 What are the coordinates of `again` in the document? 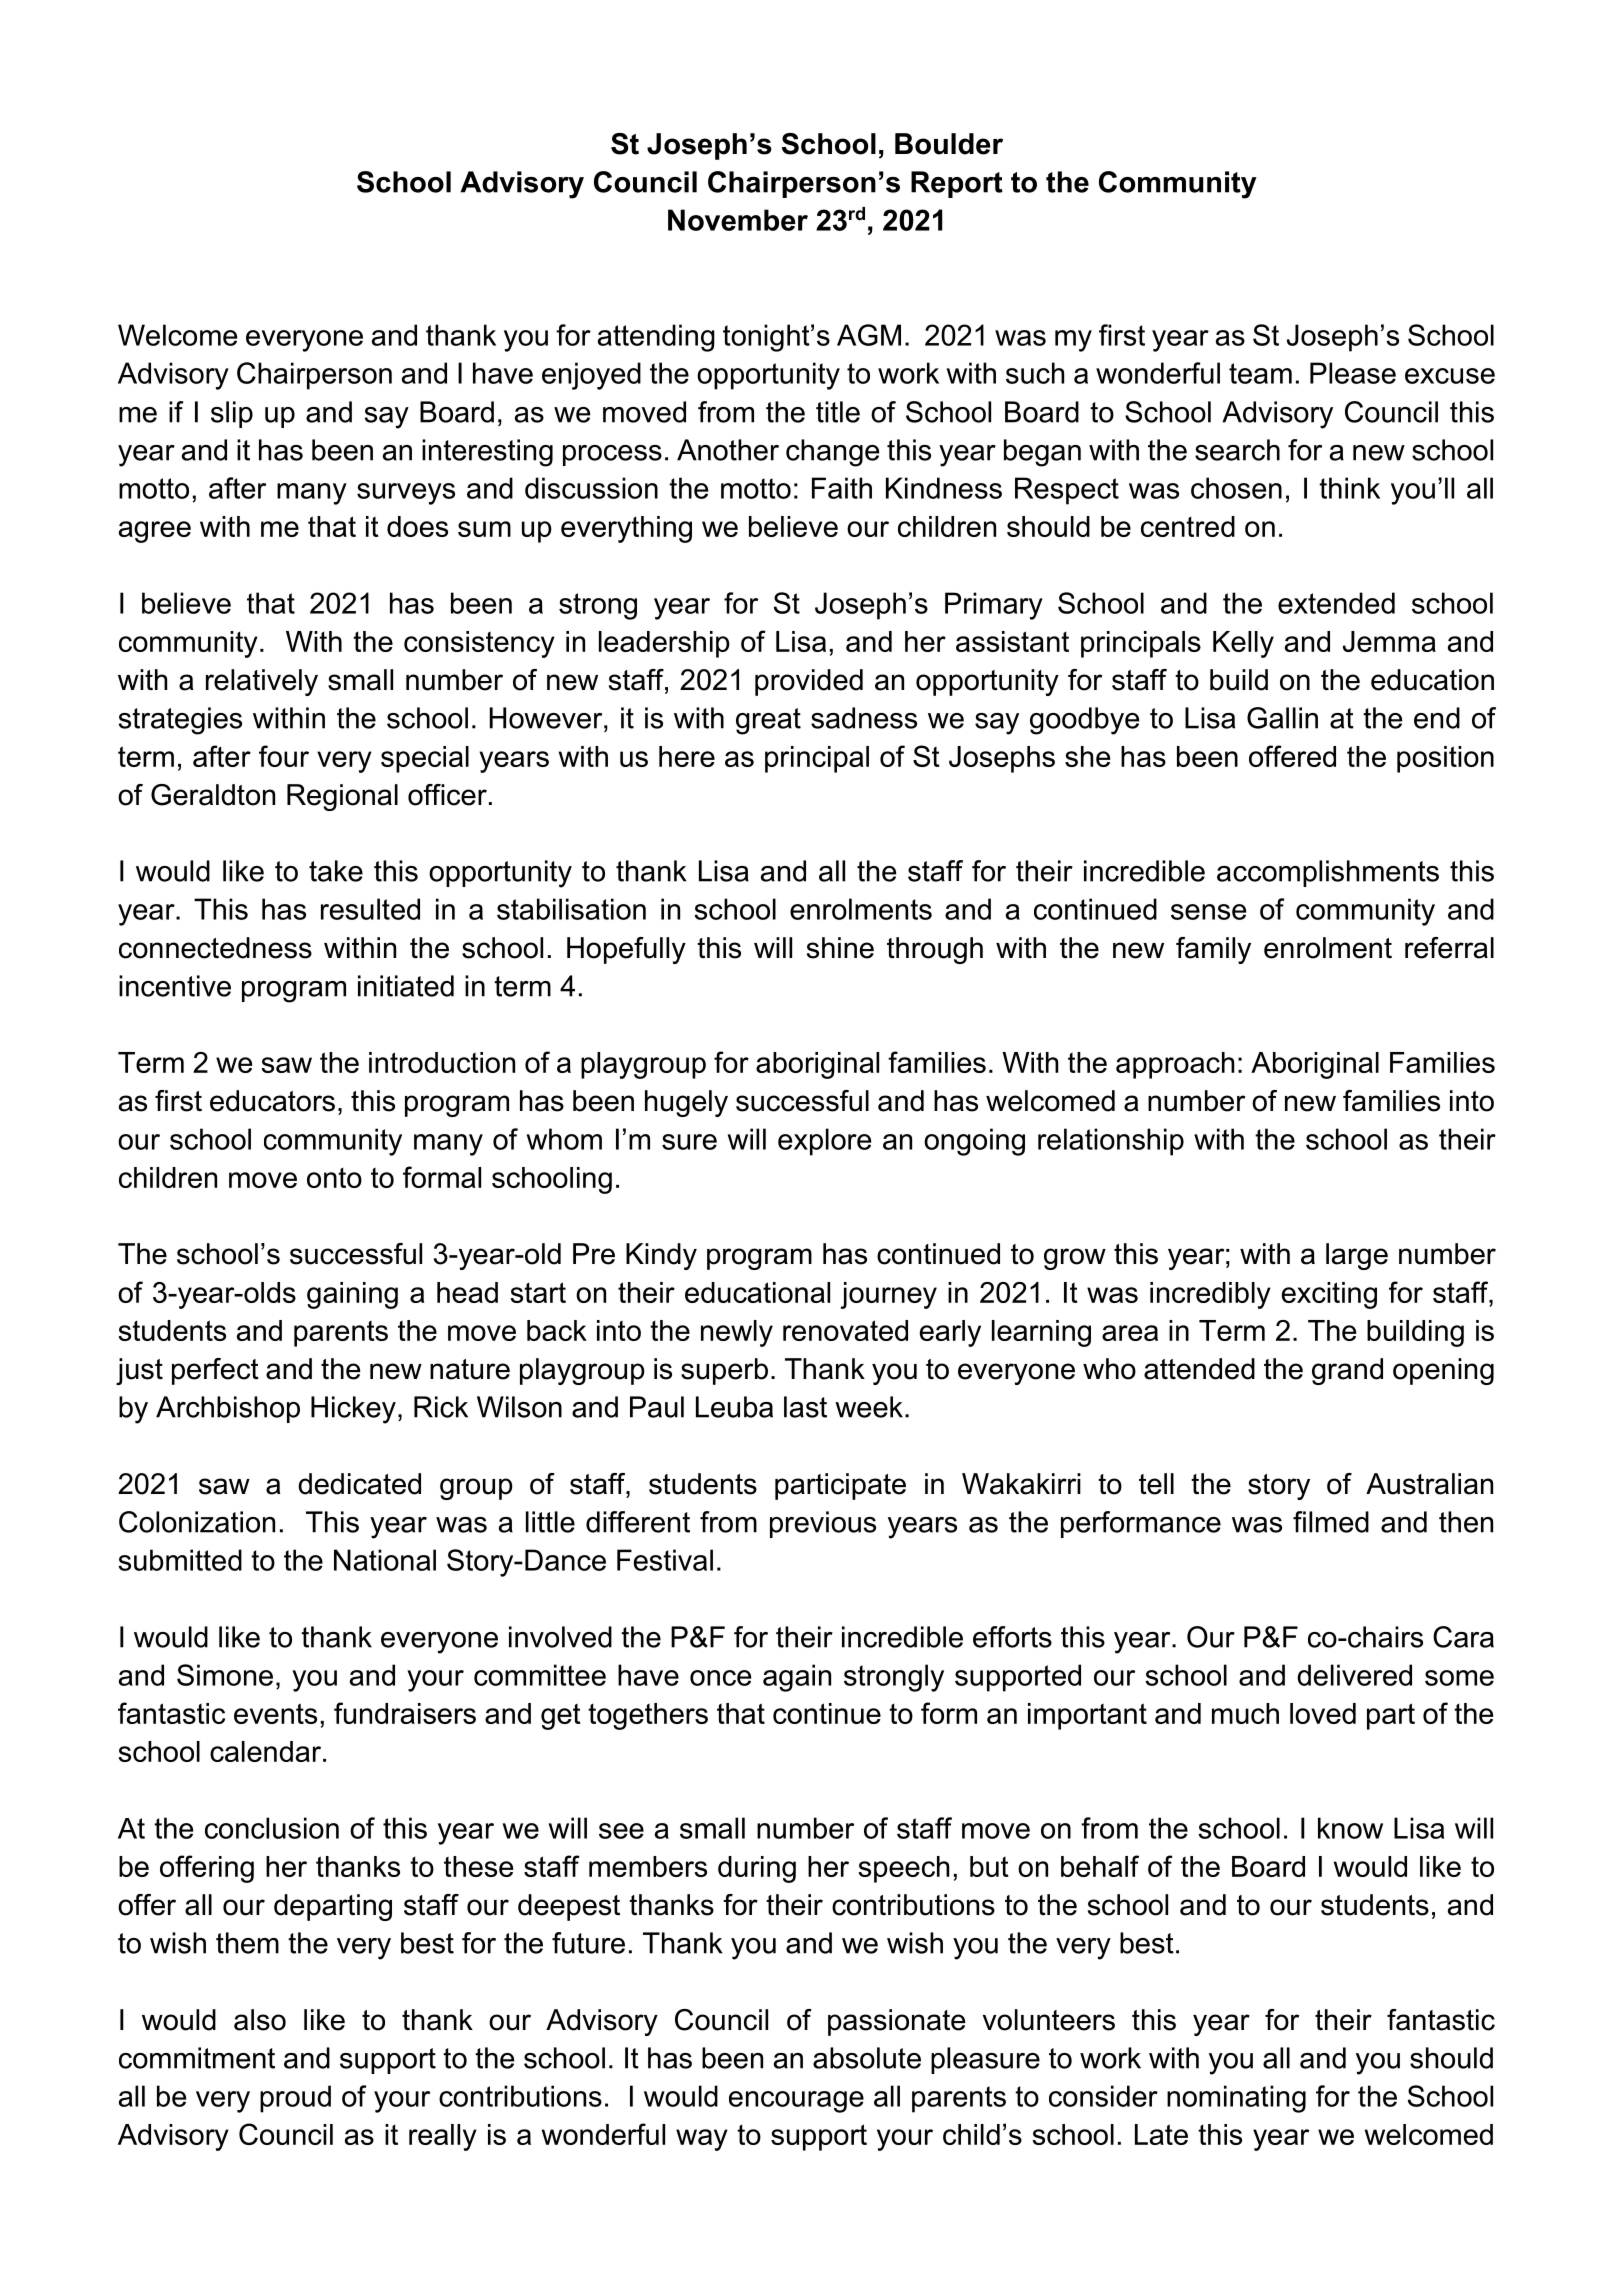 It's located at (797, 1678).
